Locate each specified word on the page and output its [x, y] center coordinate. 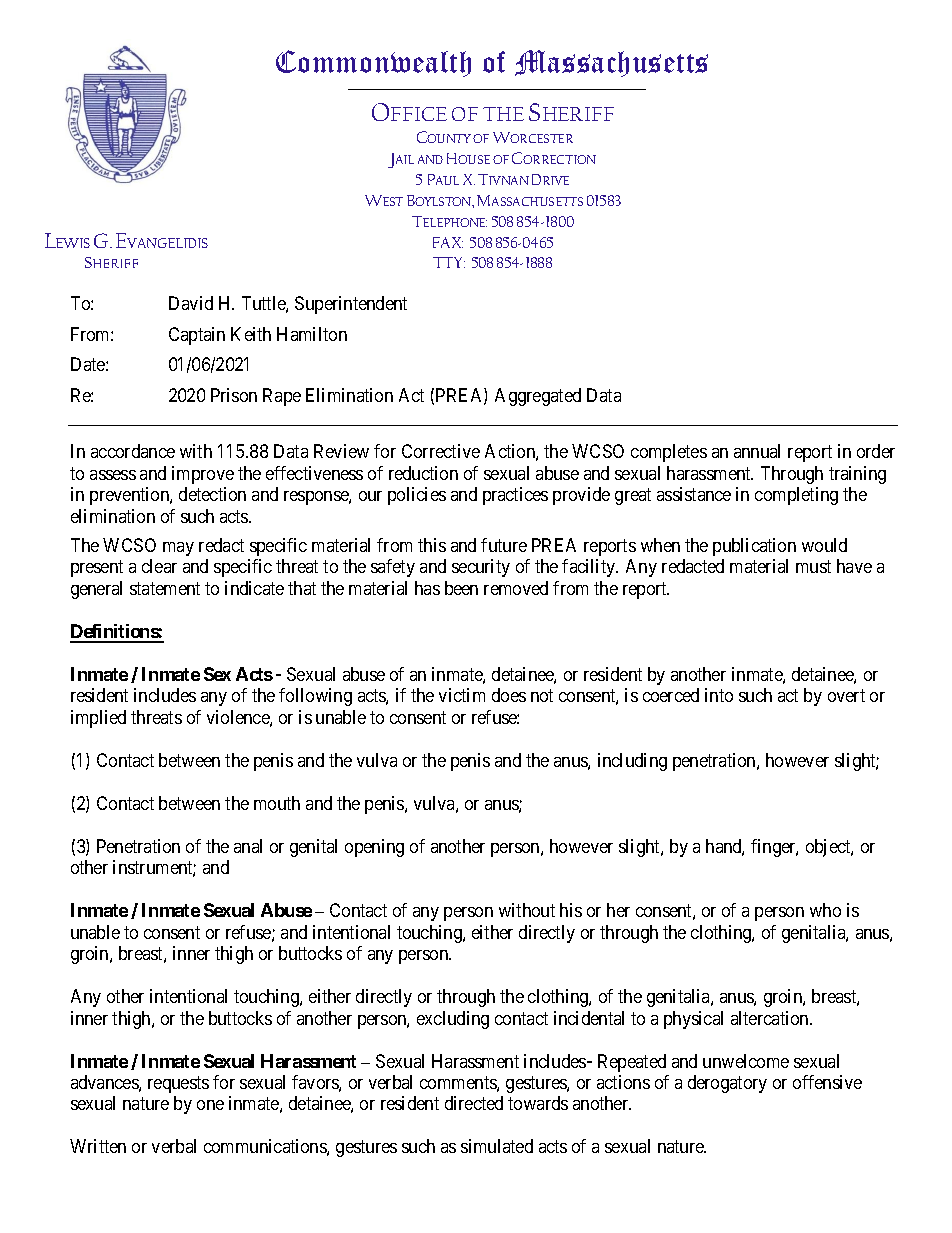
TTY [449, 262]
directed [474, 1103]
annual [757, 451]
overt [846, 695]
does [509, 695]
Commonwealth [373, 63]
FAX [448, 242]
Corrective [441, 451]
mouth [277, 803]
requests [178, 1084]
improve [203, 475]
